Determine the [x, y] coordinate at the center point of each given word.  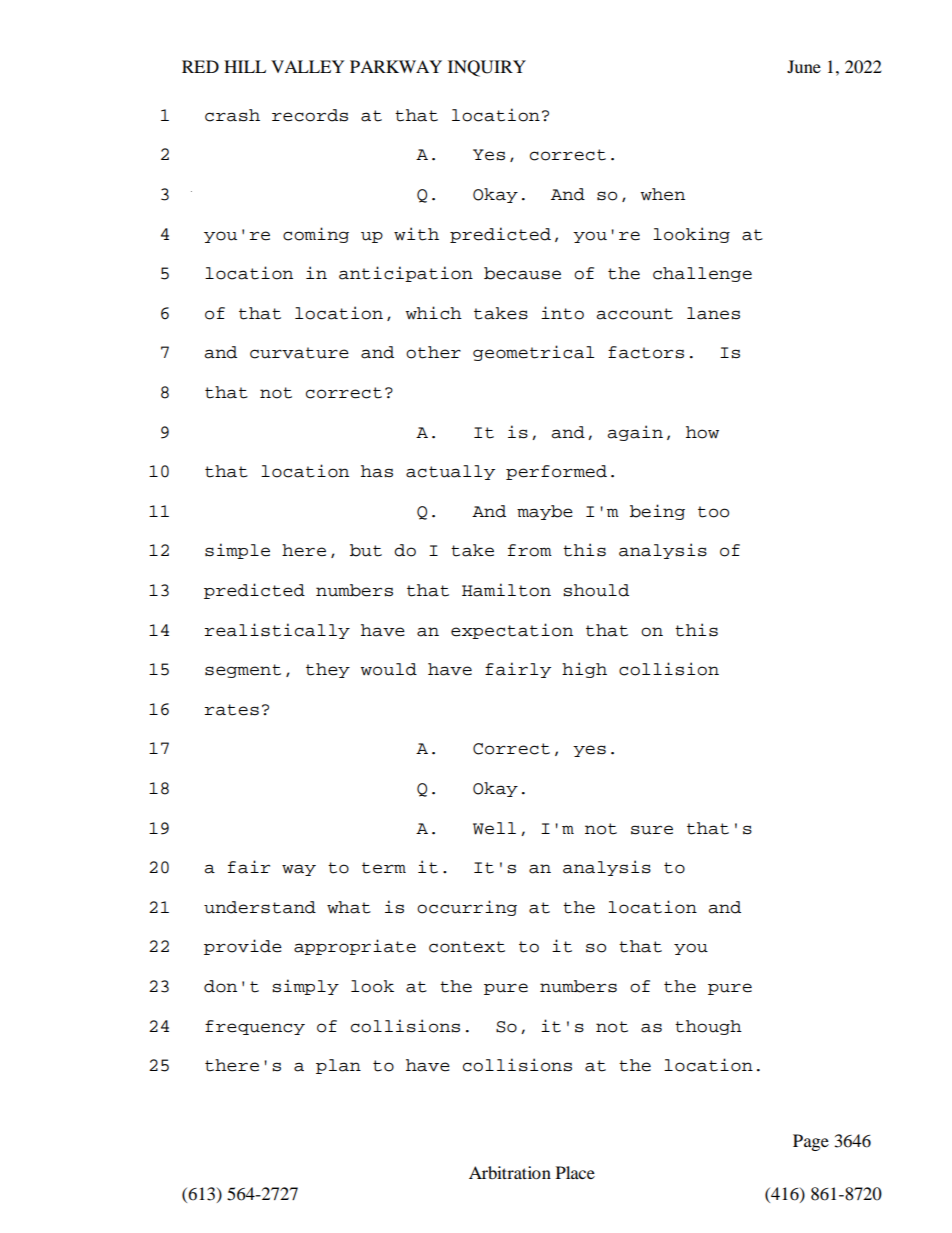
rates [232, 710]
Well [494, 828]
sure [652, 830]
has [377, 471]
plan [338, 1066]
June [804, 66]
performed [556, 472]
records [310, 115]
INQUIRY [487, 68]
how [702, 432]
